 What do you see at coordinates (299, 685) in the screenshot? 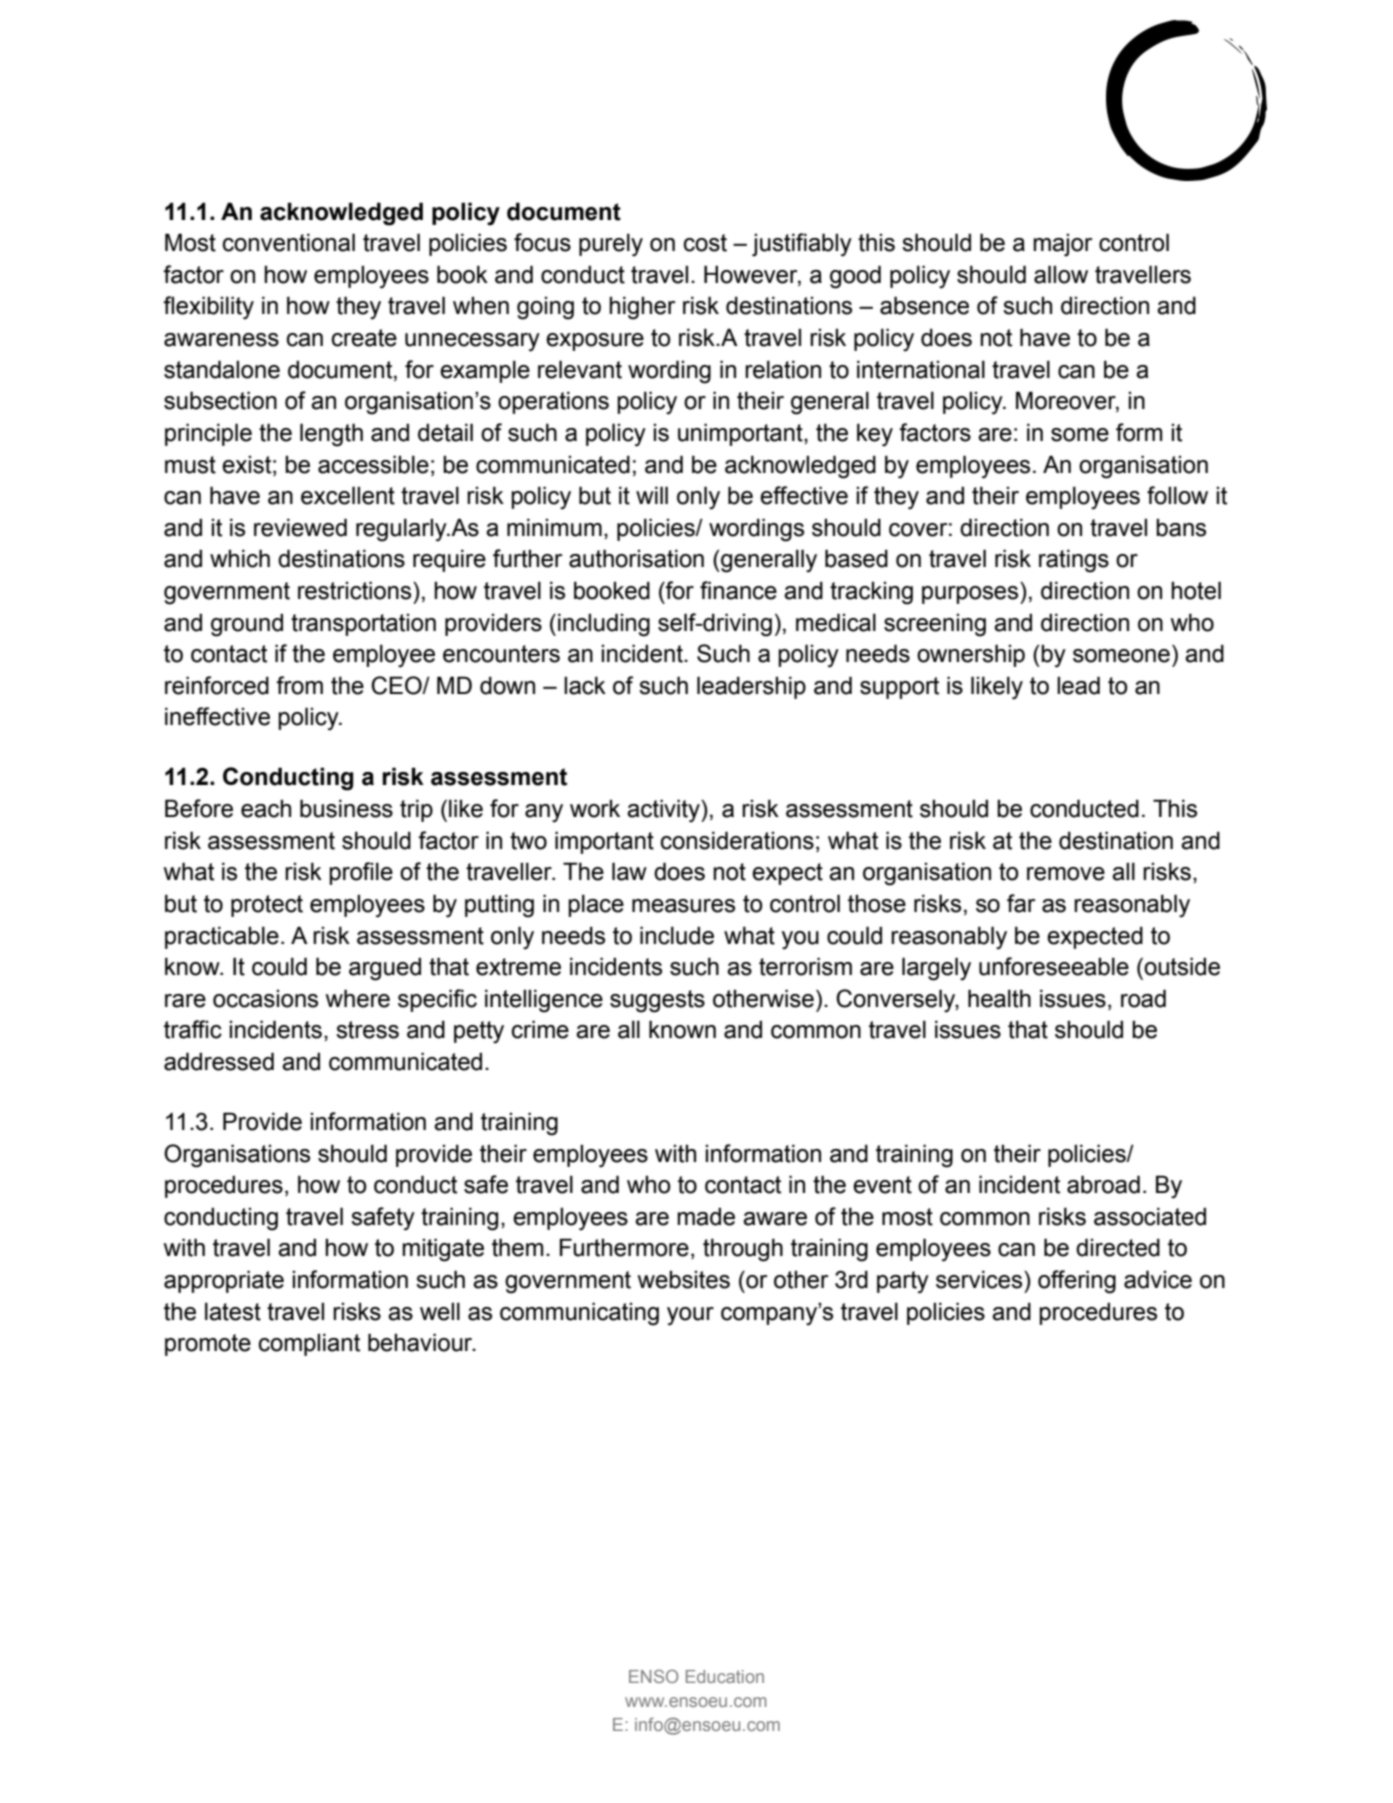
I see `from` at bounding box center [299, 685].
